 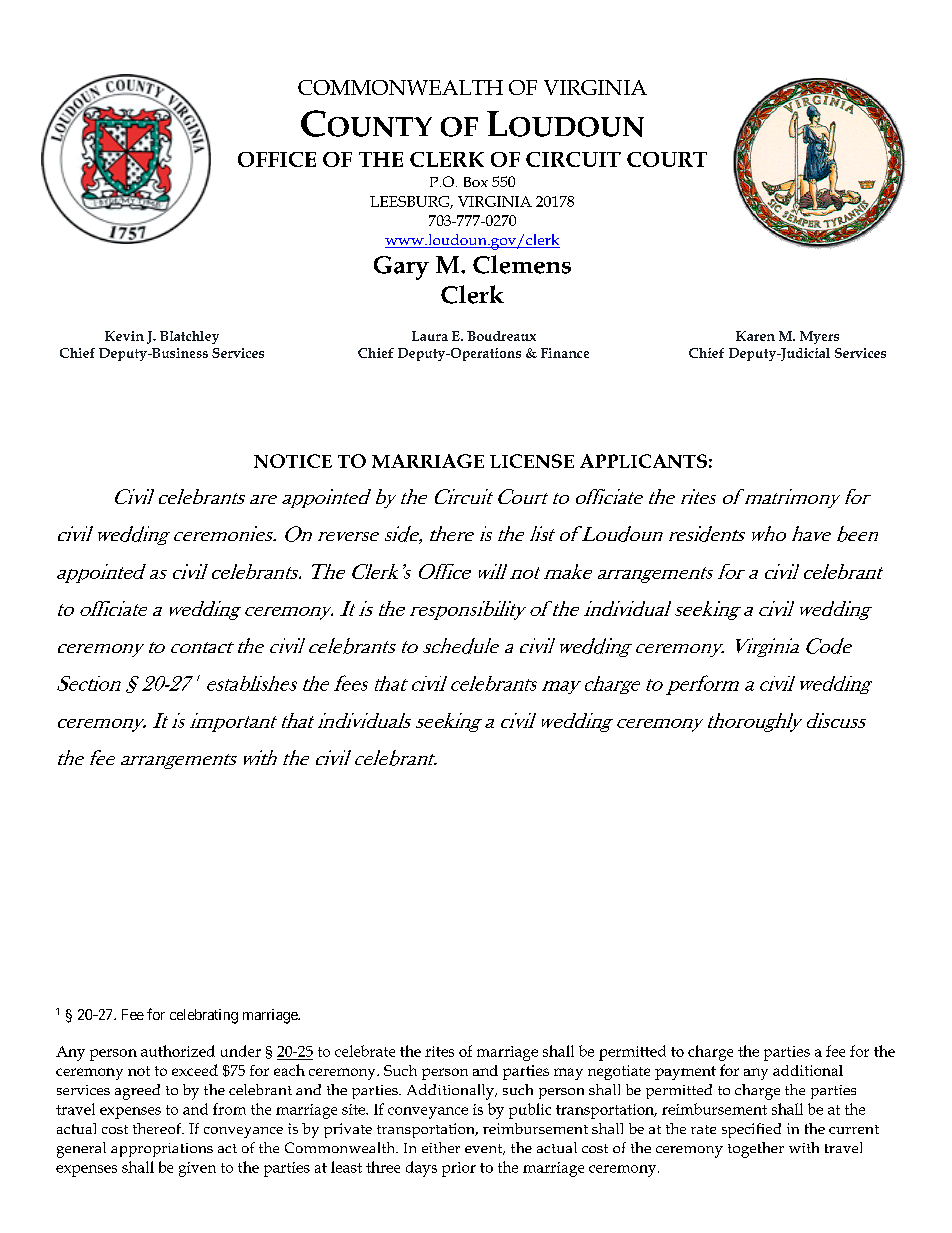 What do you see at coordinates (755, 336) in the page?
I see `Karen` at bounding box center [755, 336].
